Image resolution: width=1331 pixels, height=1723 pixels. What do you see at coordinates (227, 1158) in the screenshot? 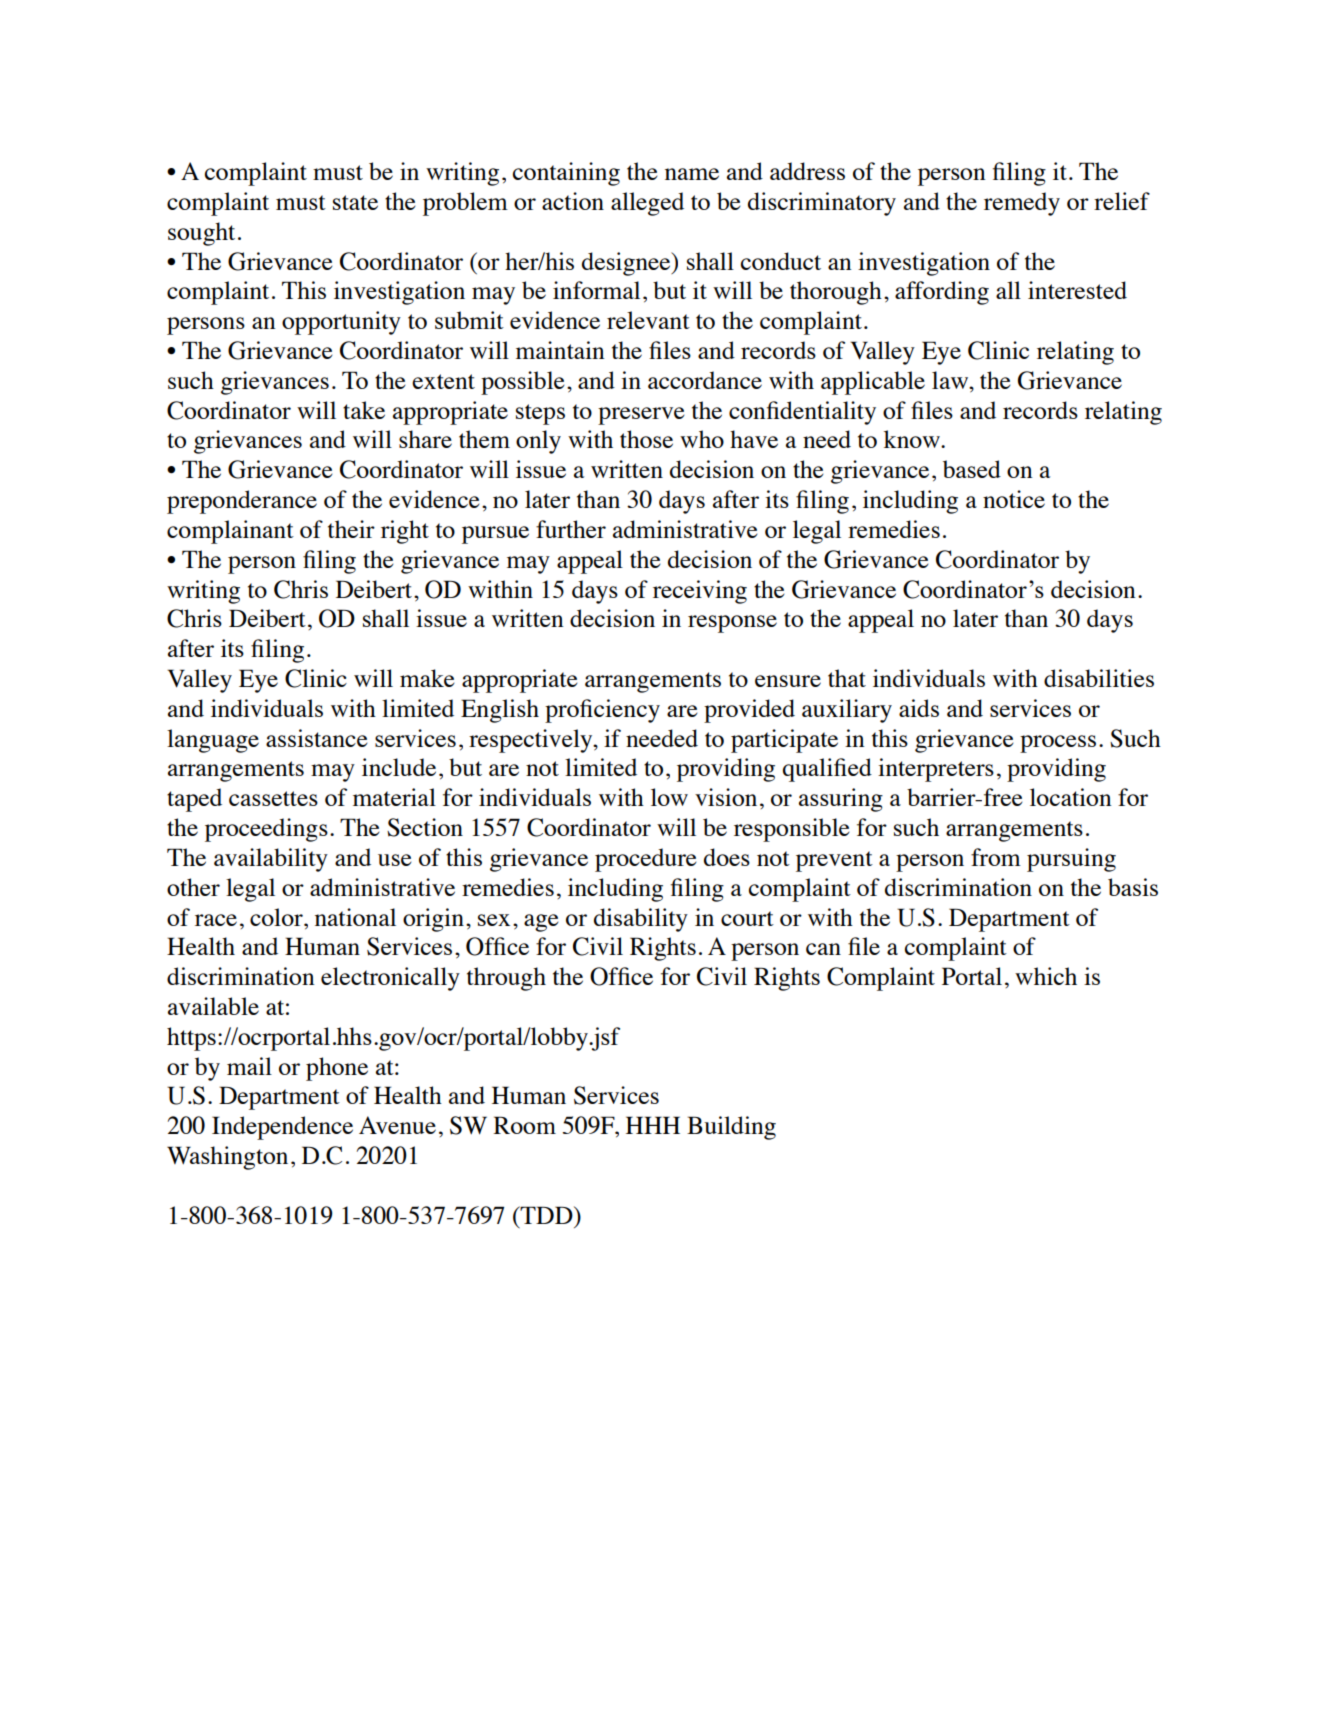
I see `Washington` at bounding box center [227, 1158].
